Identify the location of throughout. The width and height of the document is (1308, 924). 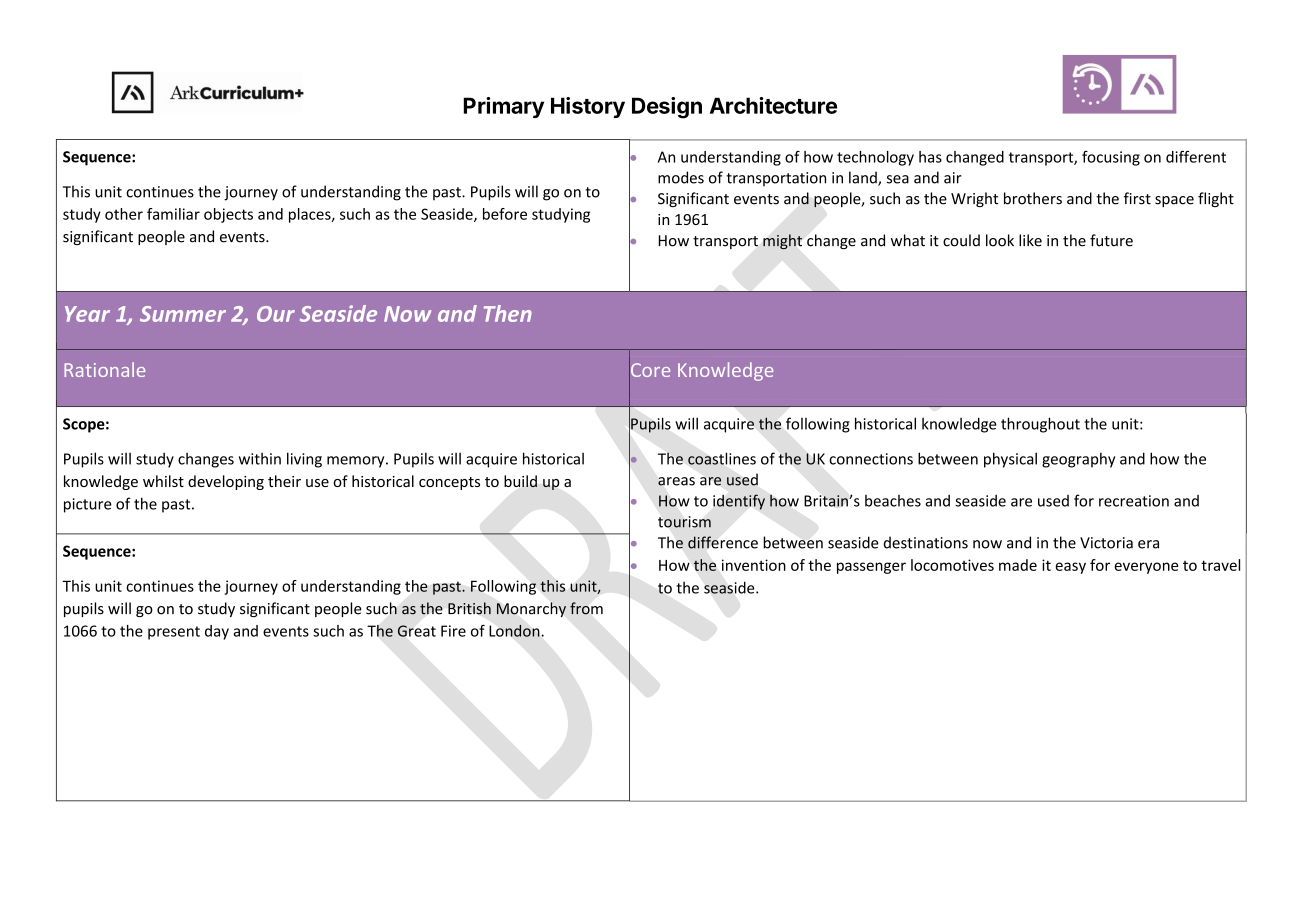
(1040, 425).
